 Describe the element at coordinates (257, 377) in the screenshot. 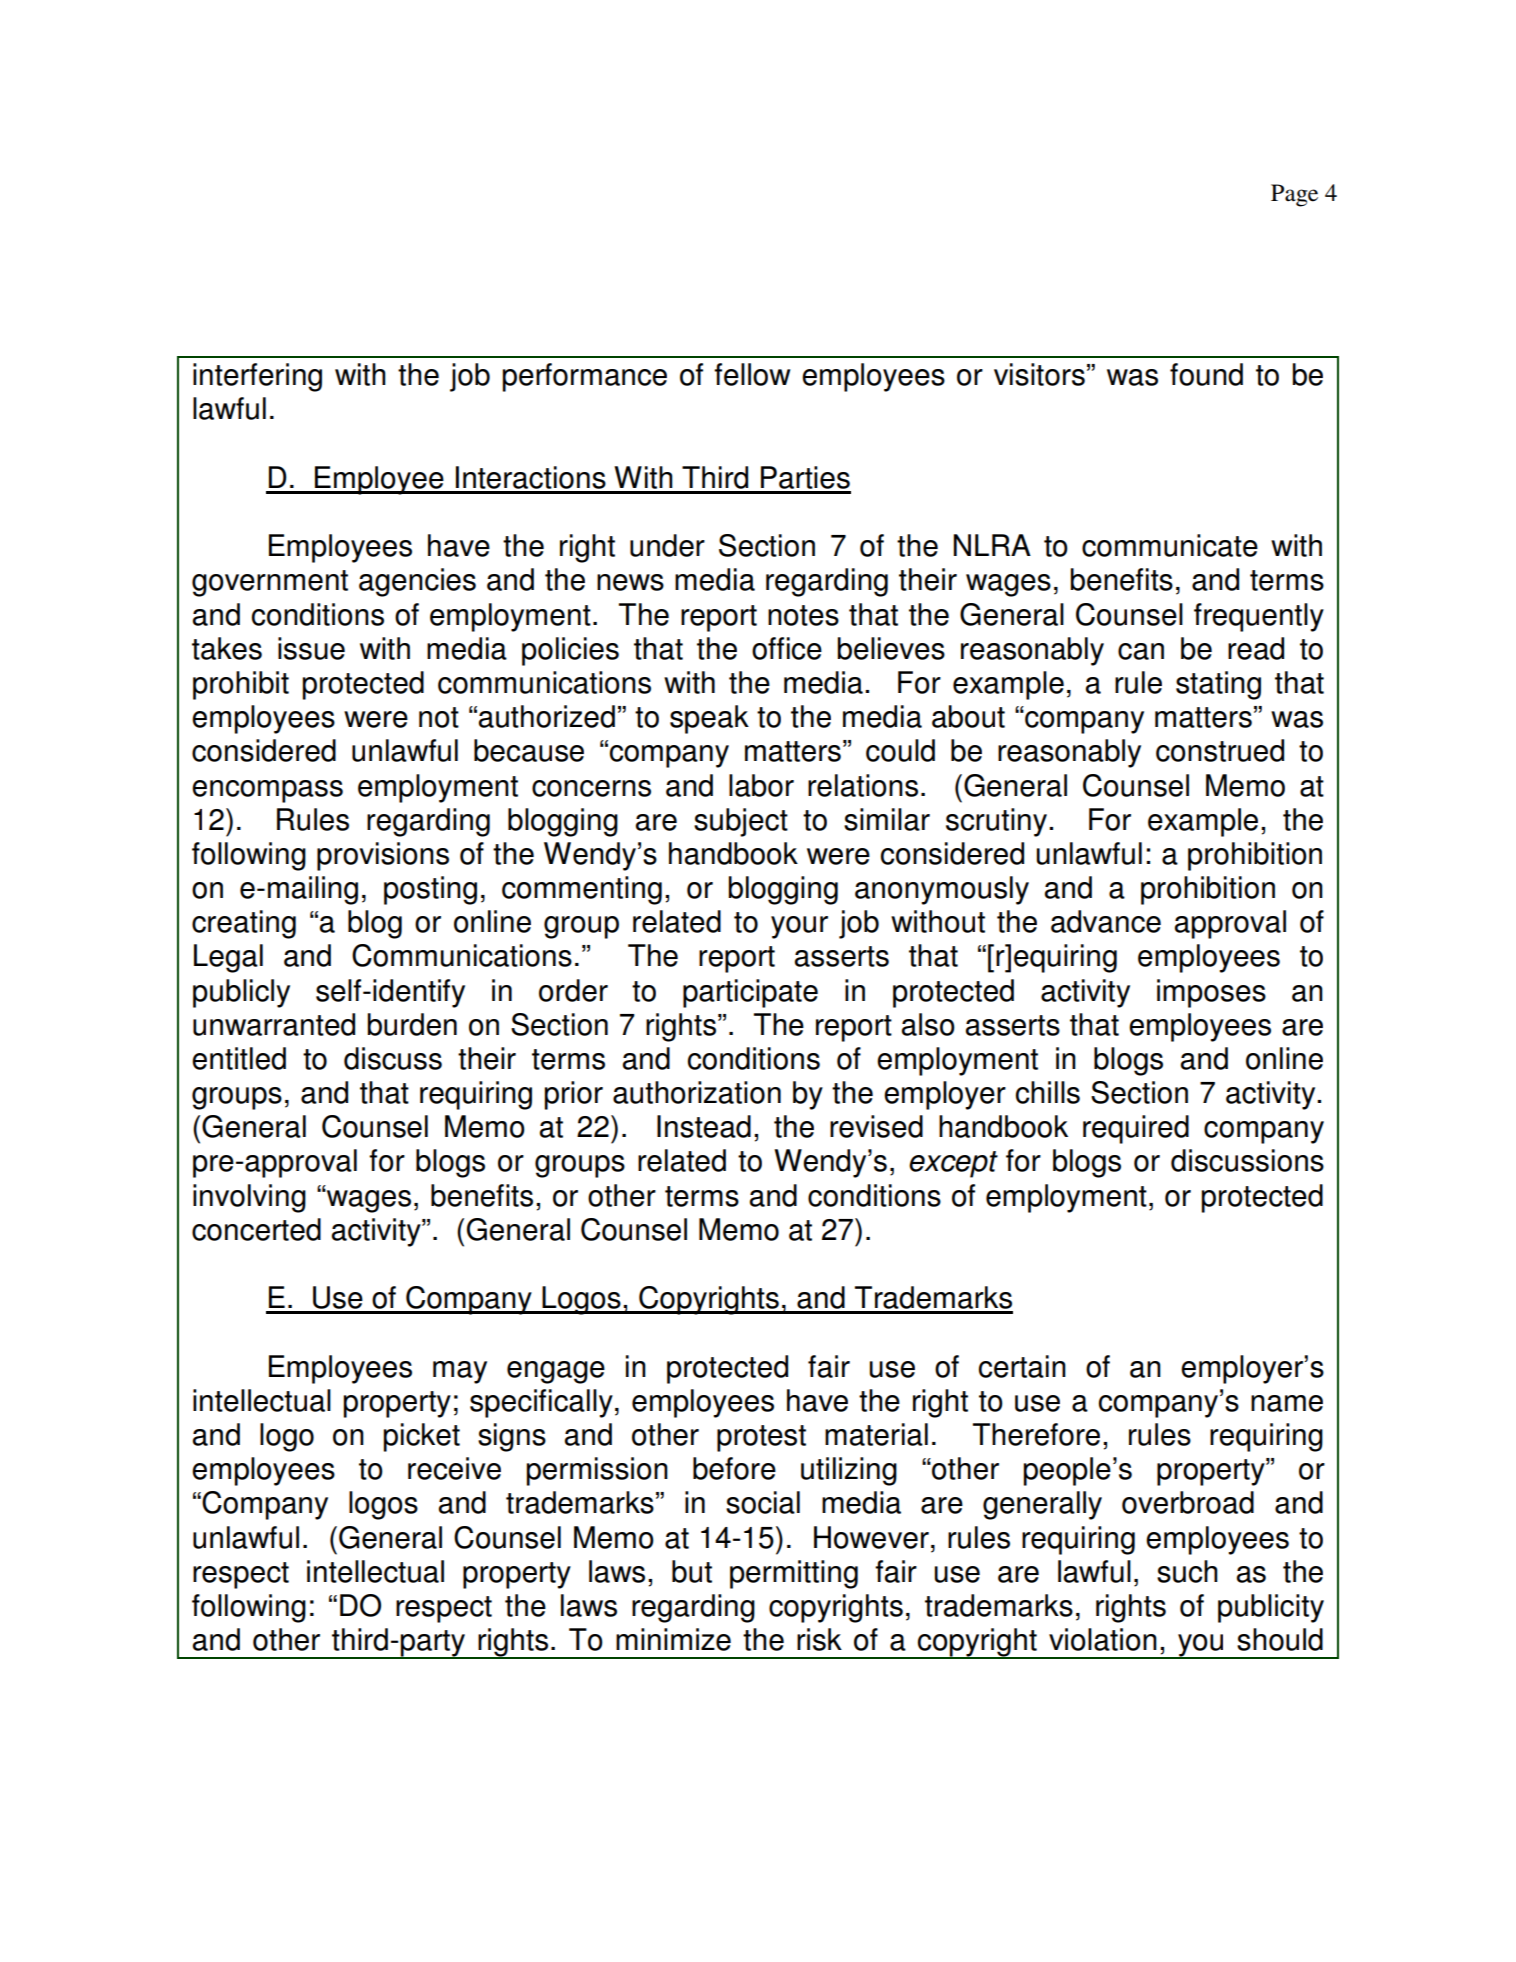

I see `interfering` at that location.
